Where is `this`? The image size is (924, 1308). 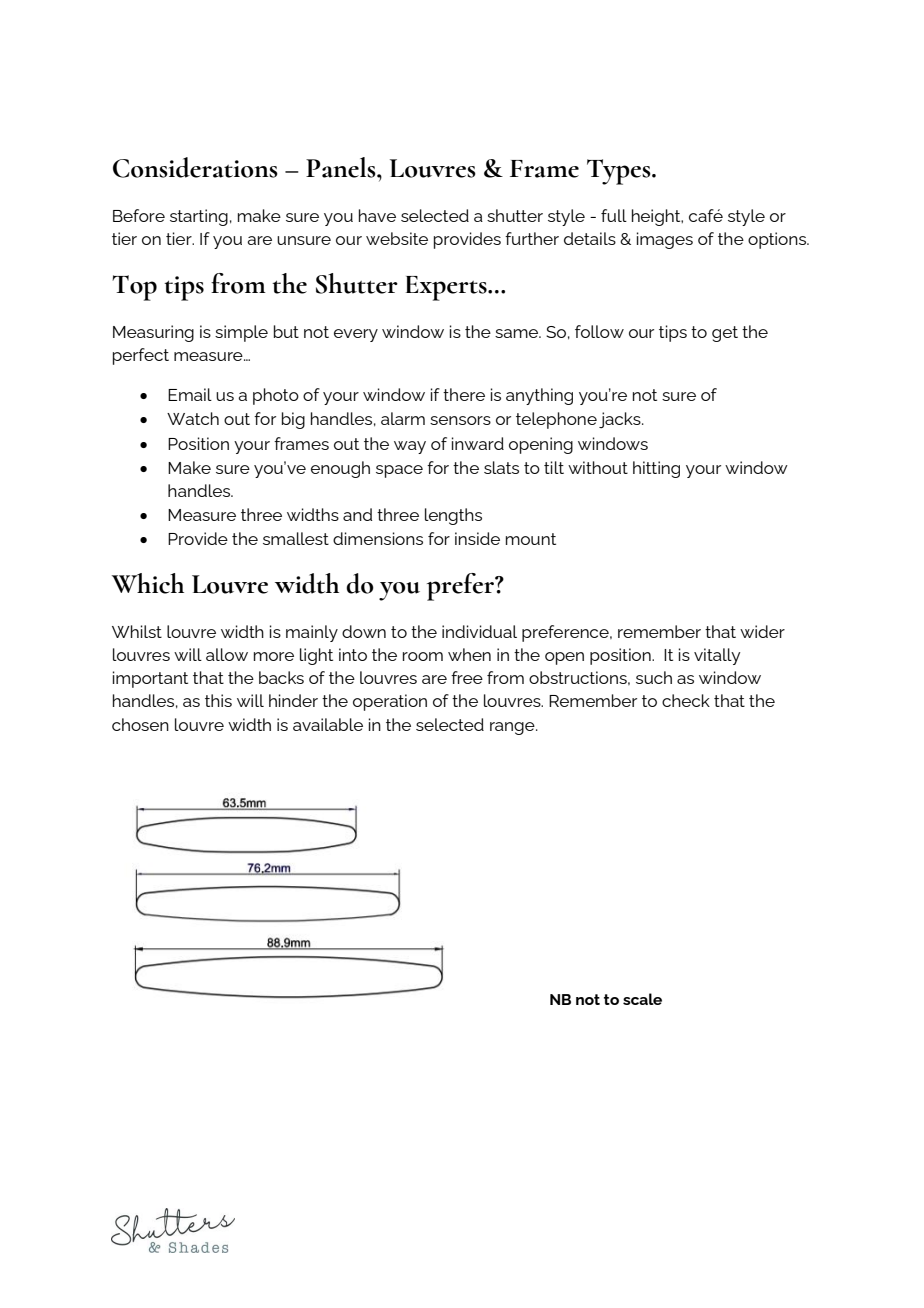
this is located at coordinates (218, 700).
